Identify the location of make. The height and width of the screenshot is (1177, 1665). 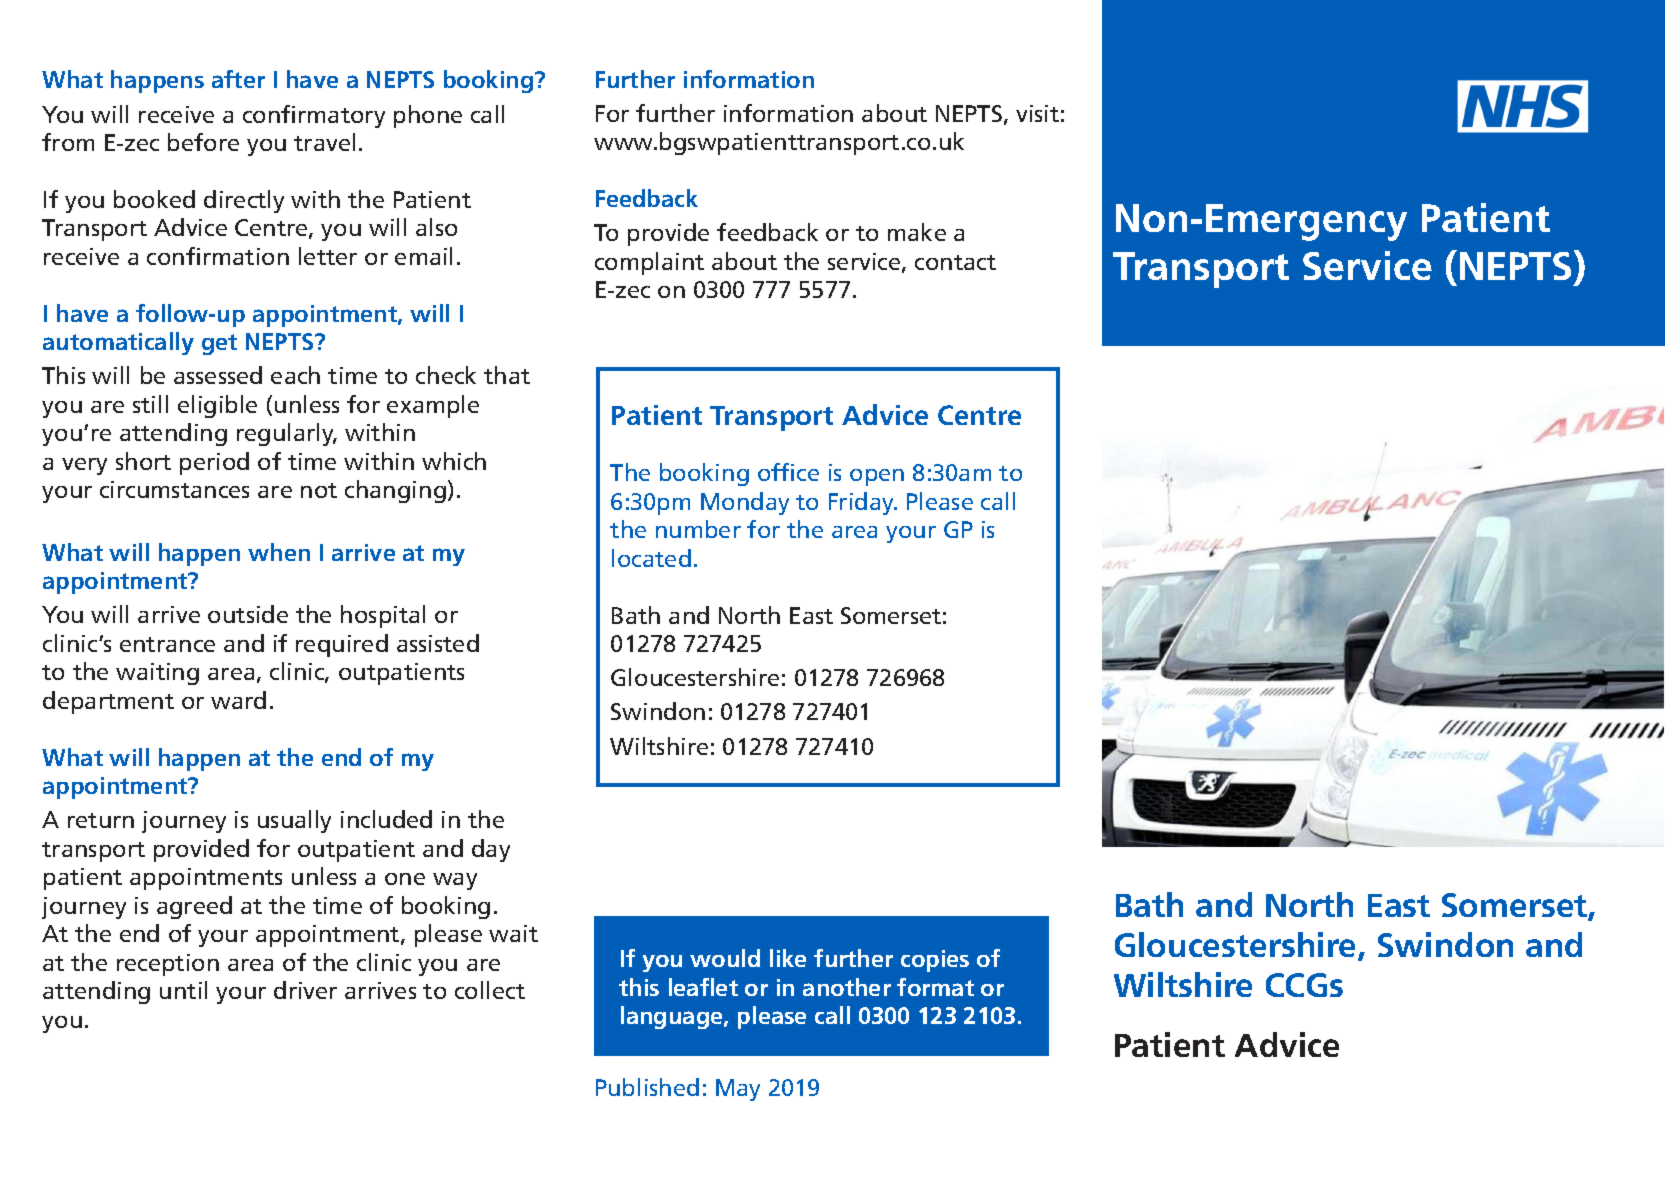
(917, 232).
